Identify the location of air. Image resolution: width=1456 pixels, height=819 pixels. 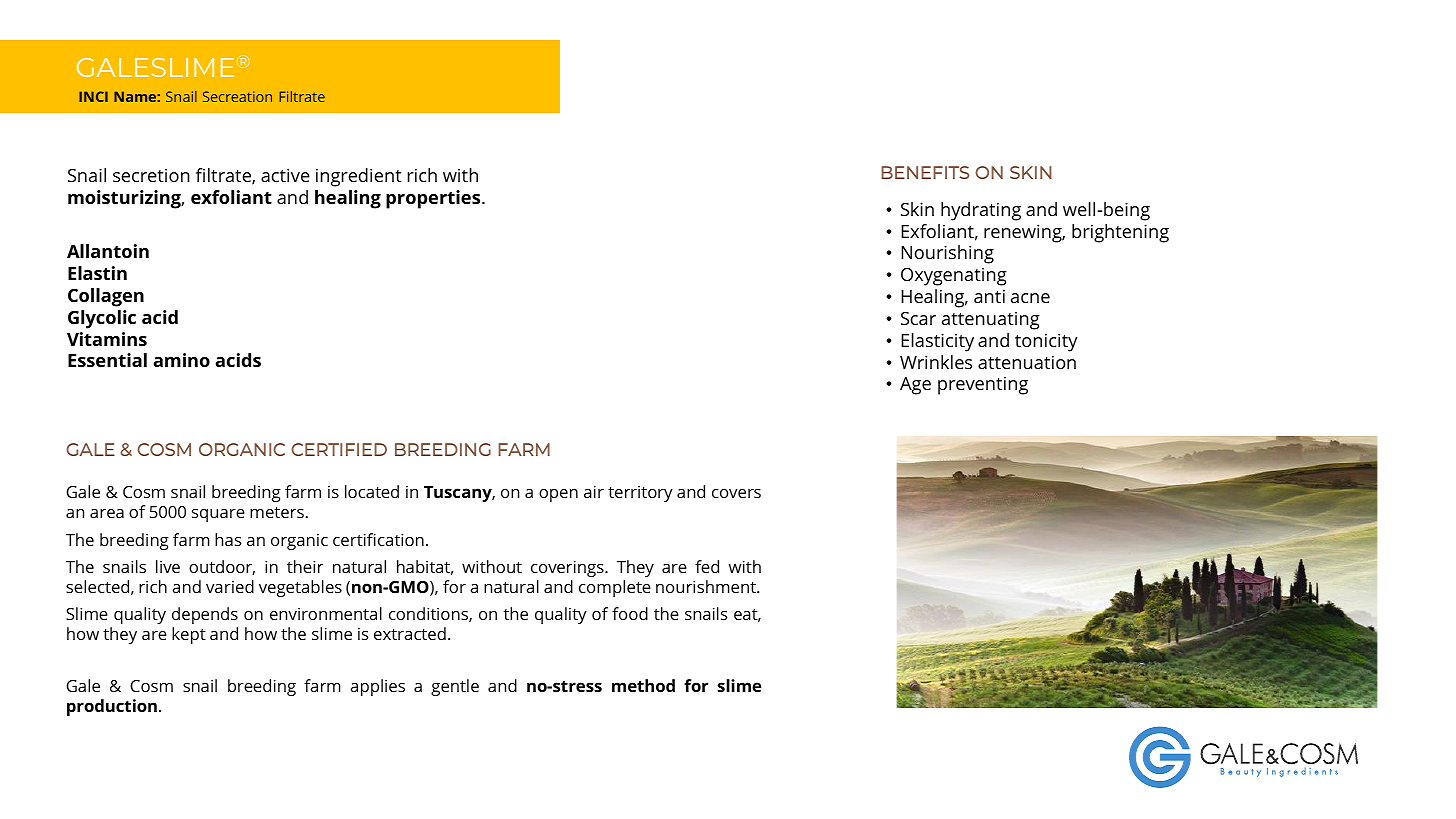
(594, 491).
